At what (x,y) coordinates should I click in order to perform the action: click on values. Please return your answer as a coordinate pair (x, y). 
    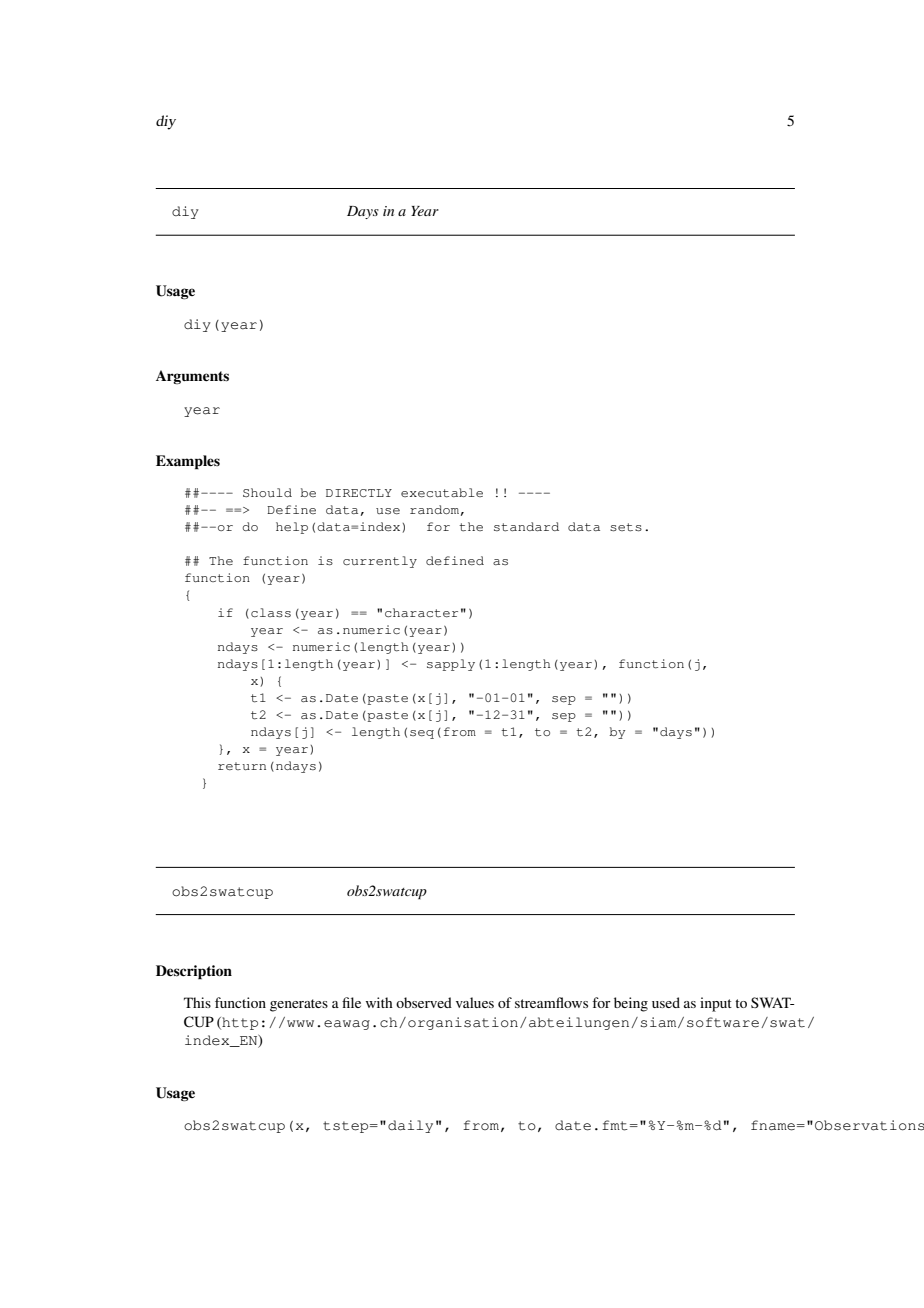
    Looking at the image, I should click on (475, 1002).
